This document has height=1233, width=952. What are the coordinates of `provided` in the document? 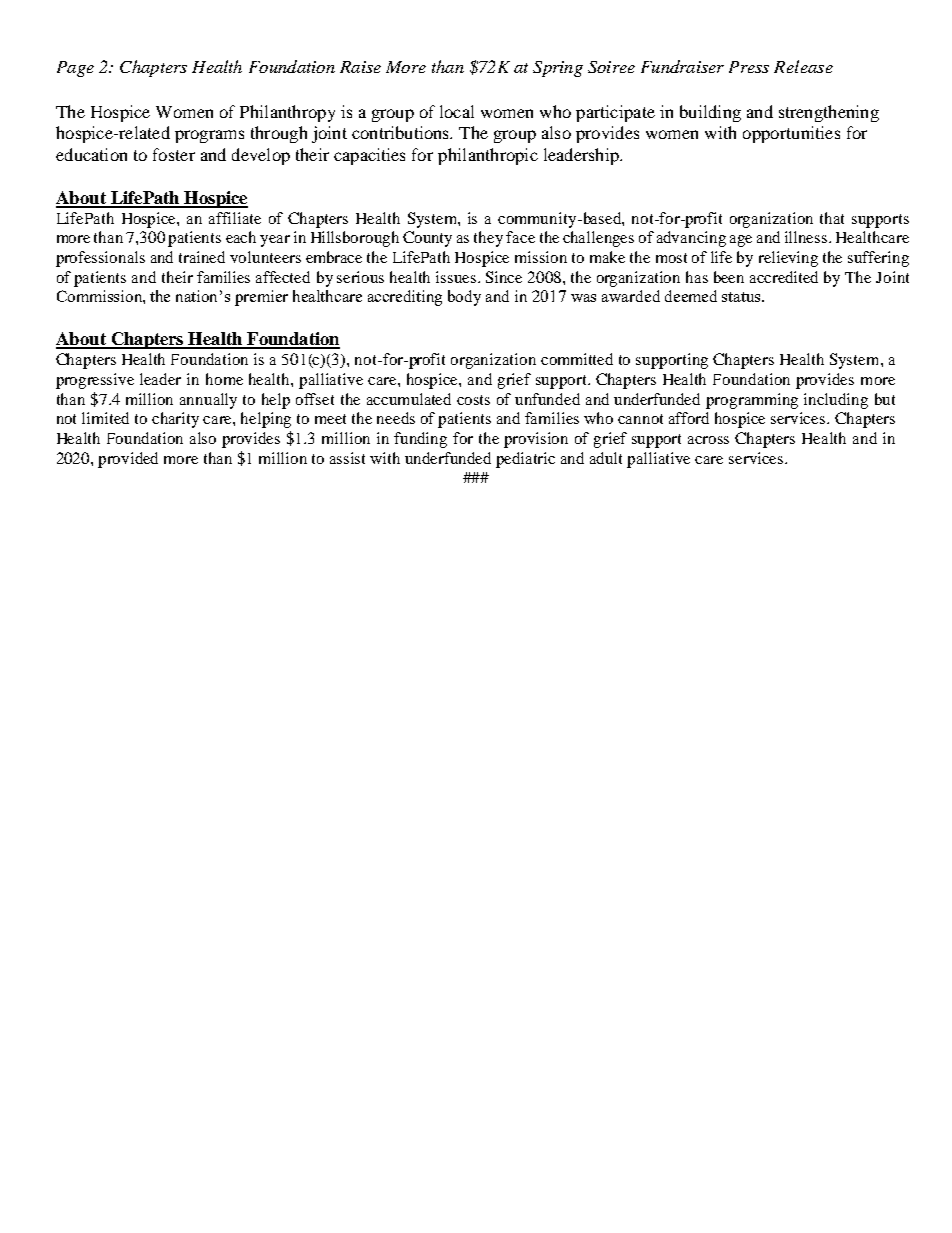 It's located at (128, 460).
